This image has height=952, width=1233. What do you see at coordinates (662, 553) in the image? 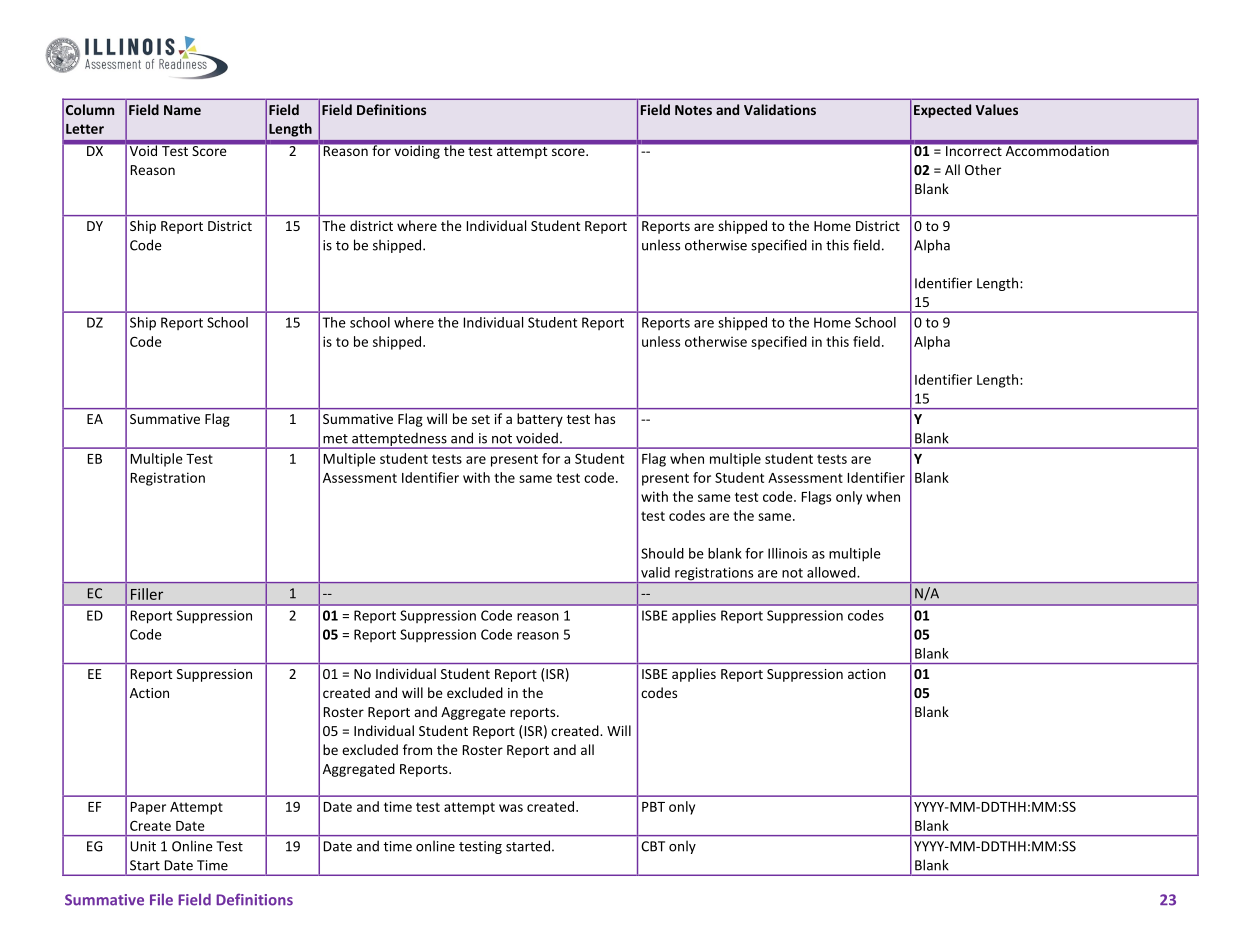
I see `Should` at bounding box center [662, 553].
